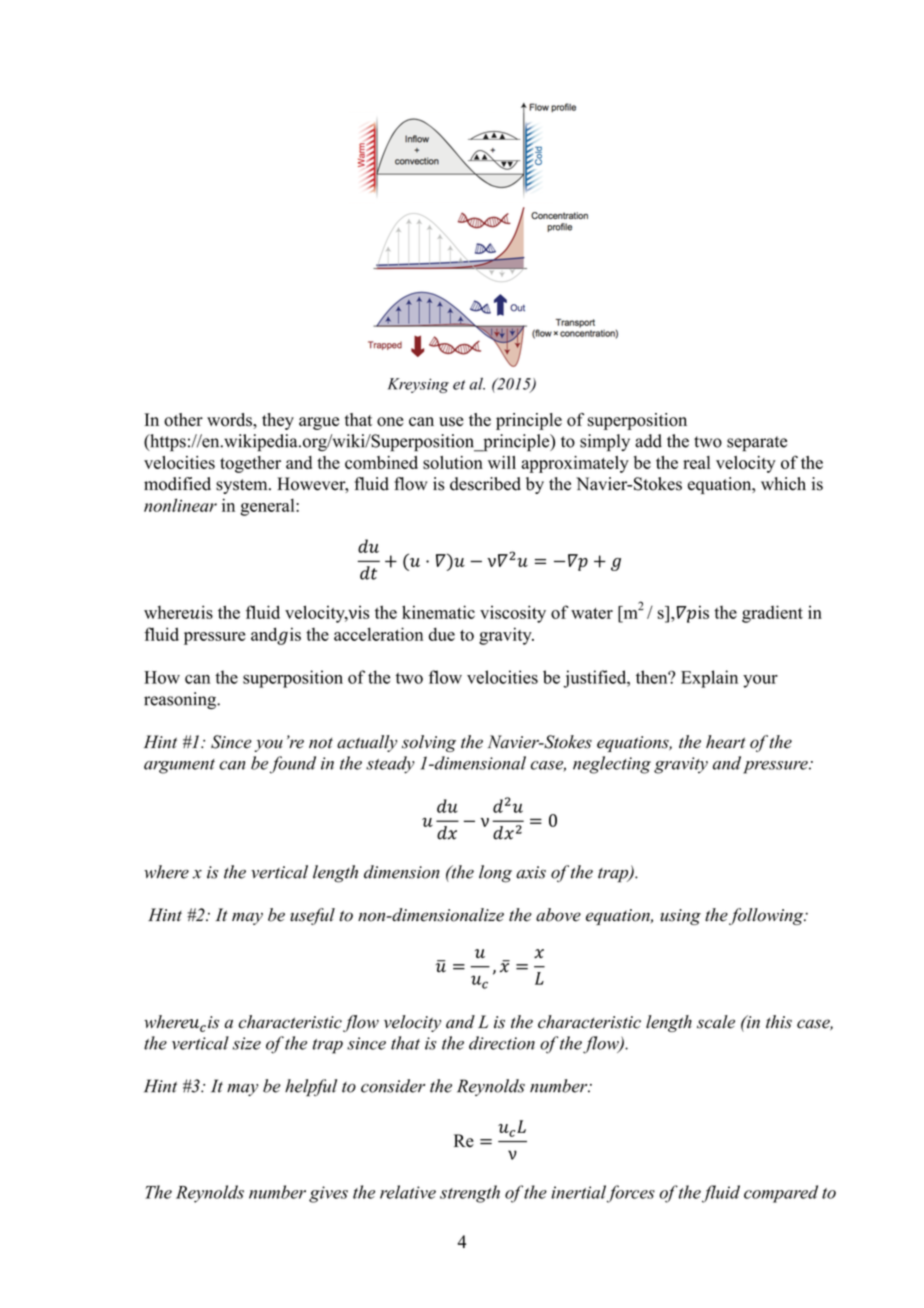 The width and height of the document is (924, 1308). Describe the element at coordinates (378, 634) in the document. I see `acceleration` at that location.
